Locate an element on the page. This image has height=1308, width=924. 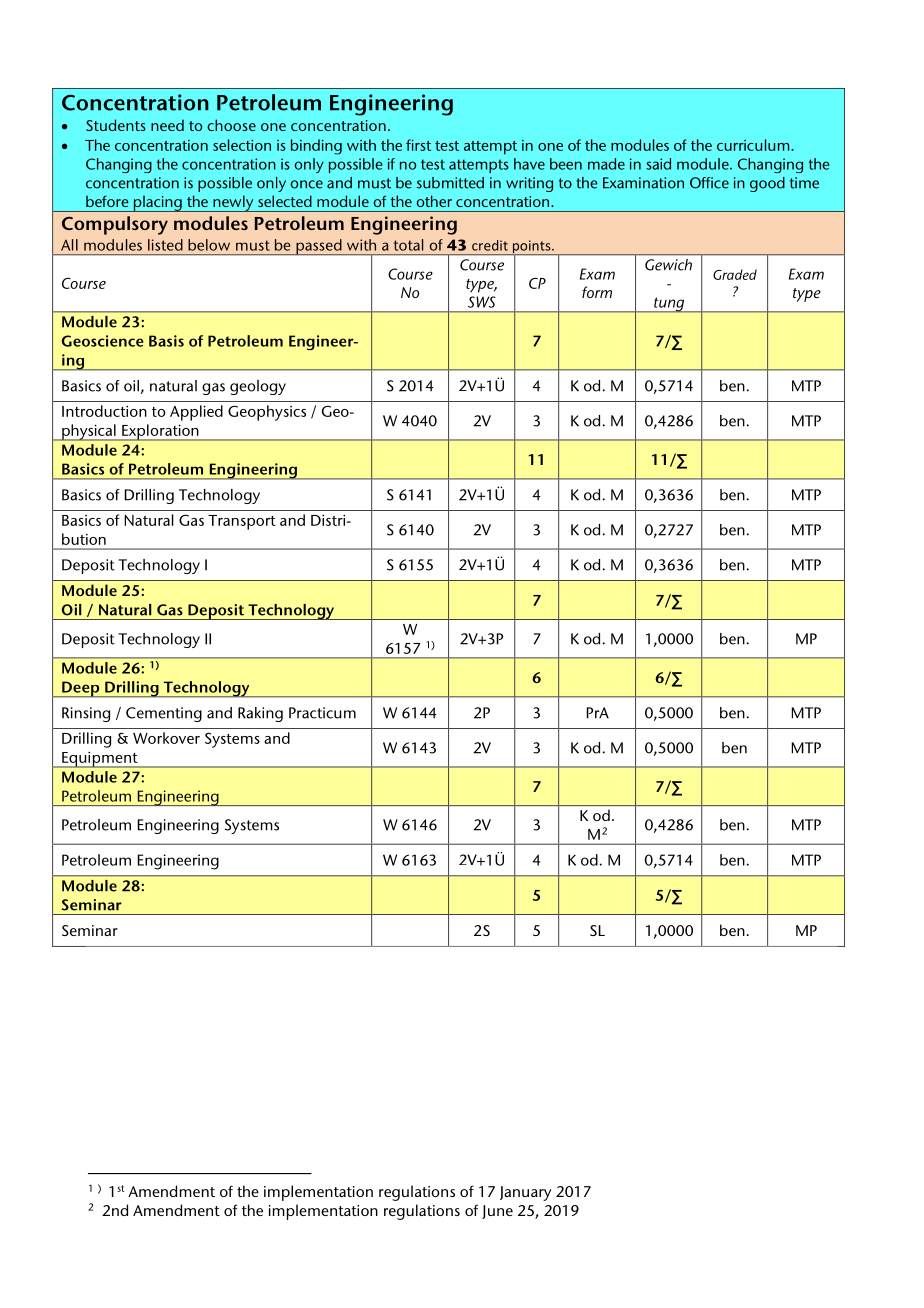
need is located at coordinates (167, 125).
